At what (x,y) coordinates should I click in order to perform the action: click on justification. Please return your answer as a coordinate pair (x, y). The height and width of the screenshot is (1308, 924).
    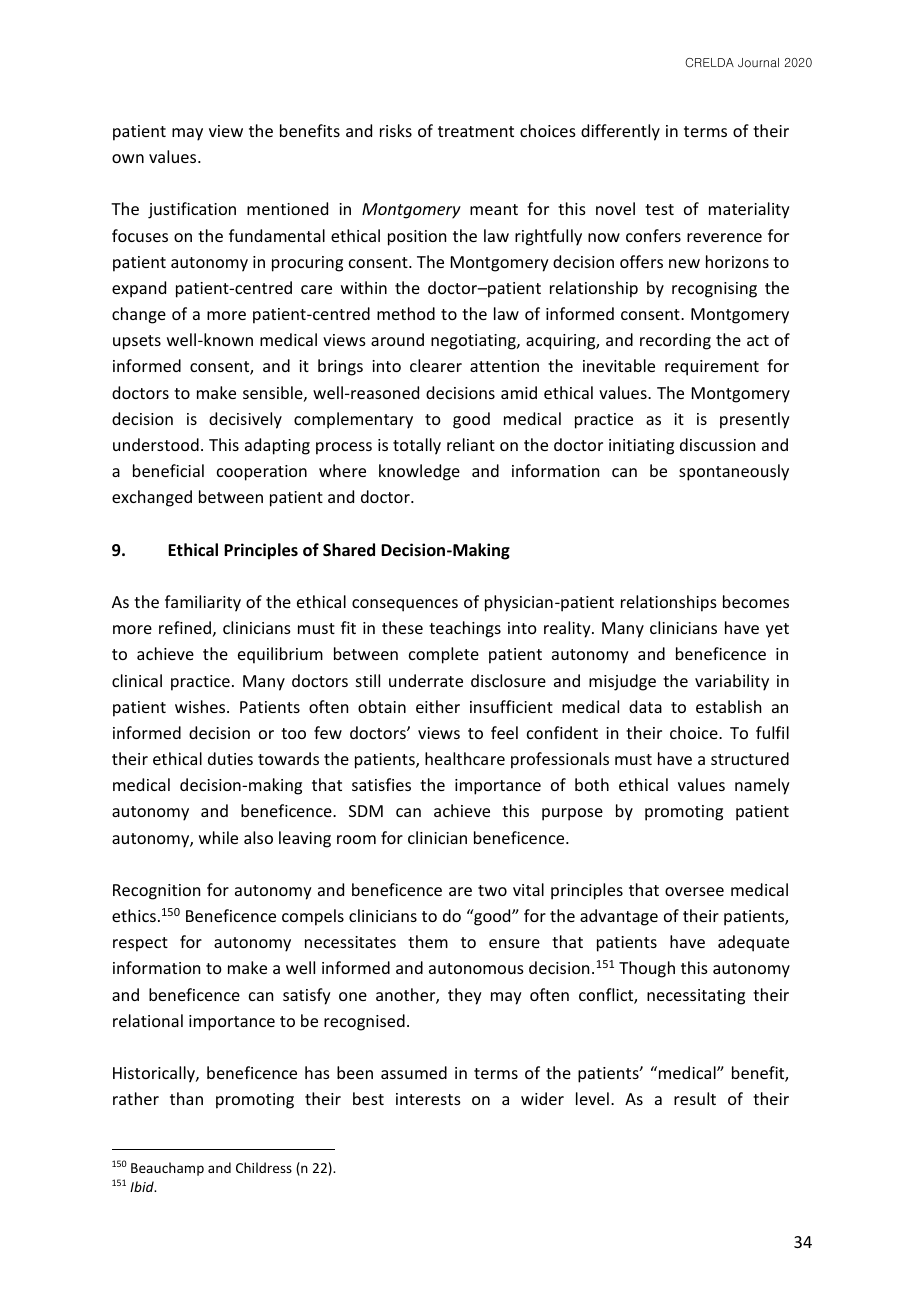
    Looking at the image, I should click on (192, 210).
